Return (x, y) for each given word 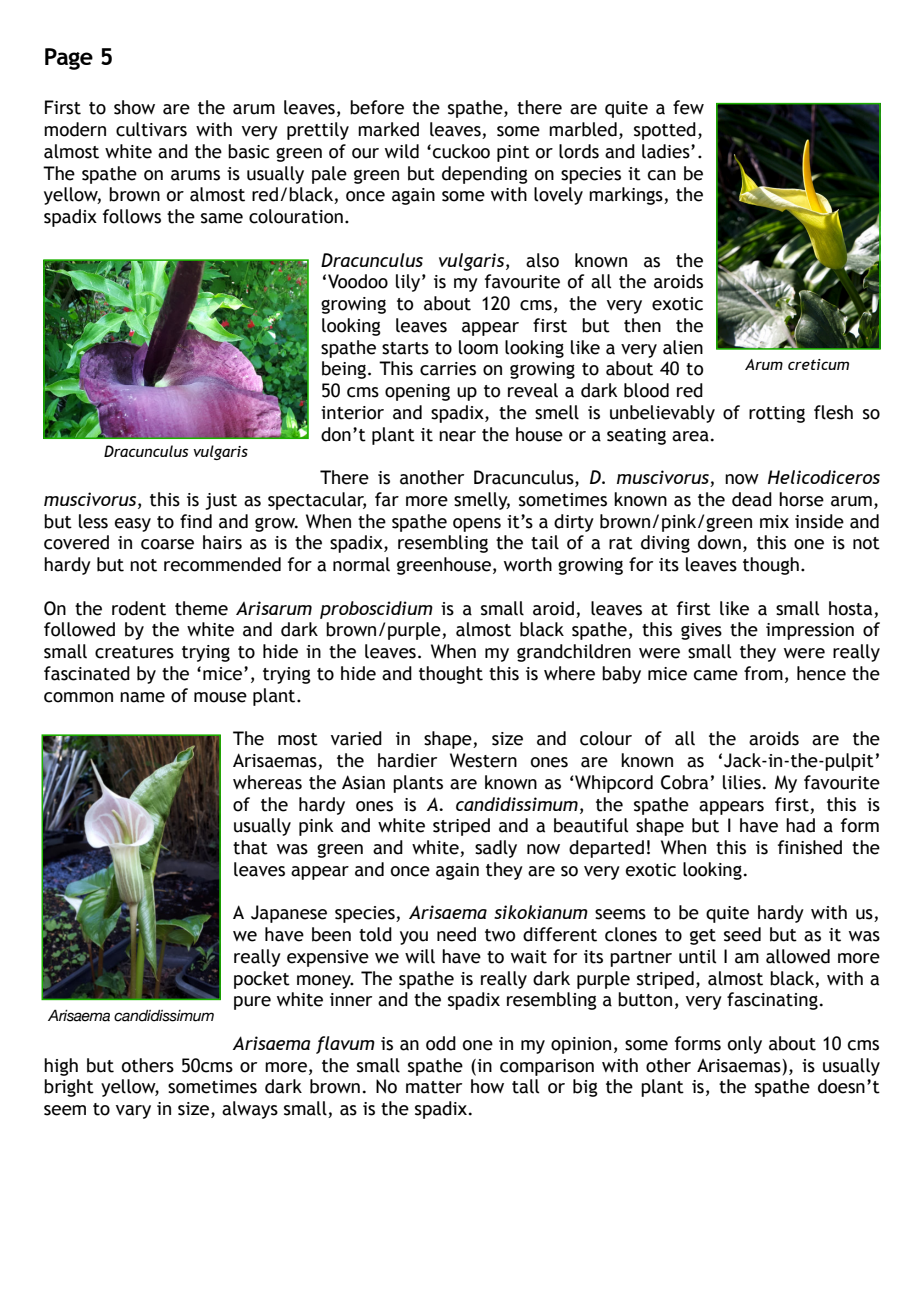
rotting (777, 414)
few (688, 107)
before (377, 107)
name (142, 697)
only (745, 1045)
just (221, 501)
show (134, 107)
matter (434, 1087)
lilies (742, 782)
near (457, 436)
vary (133, 1112)
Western (483, 760)
